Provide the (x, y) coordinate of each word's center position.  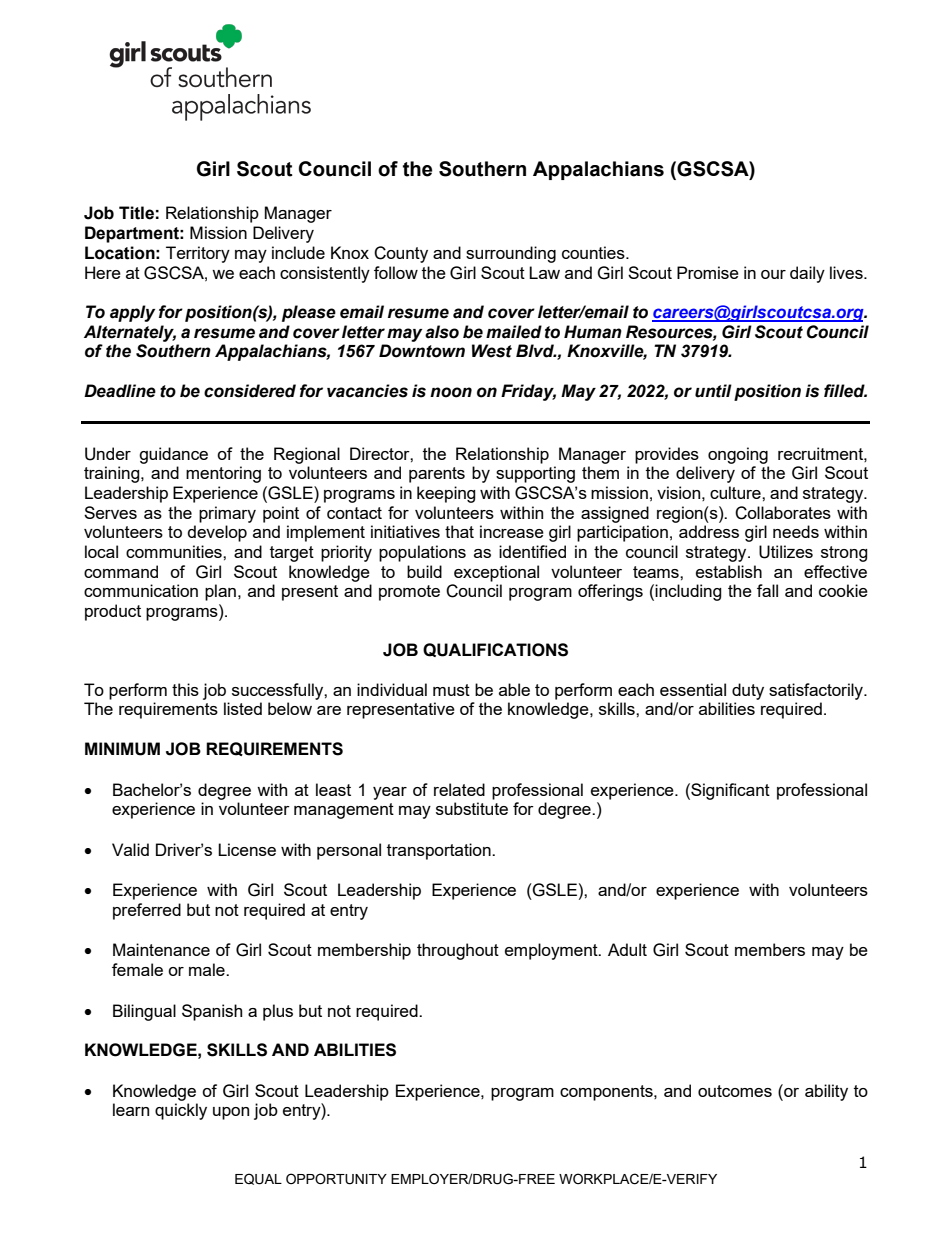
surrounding (511, 254)
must (451, 690)
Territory (198, 254)
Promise (708, 272)
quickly (181, 1111)
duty (748, 691)
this (185, 689)
